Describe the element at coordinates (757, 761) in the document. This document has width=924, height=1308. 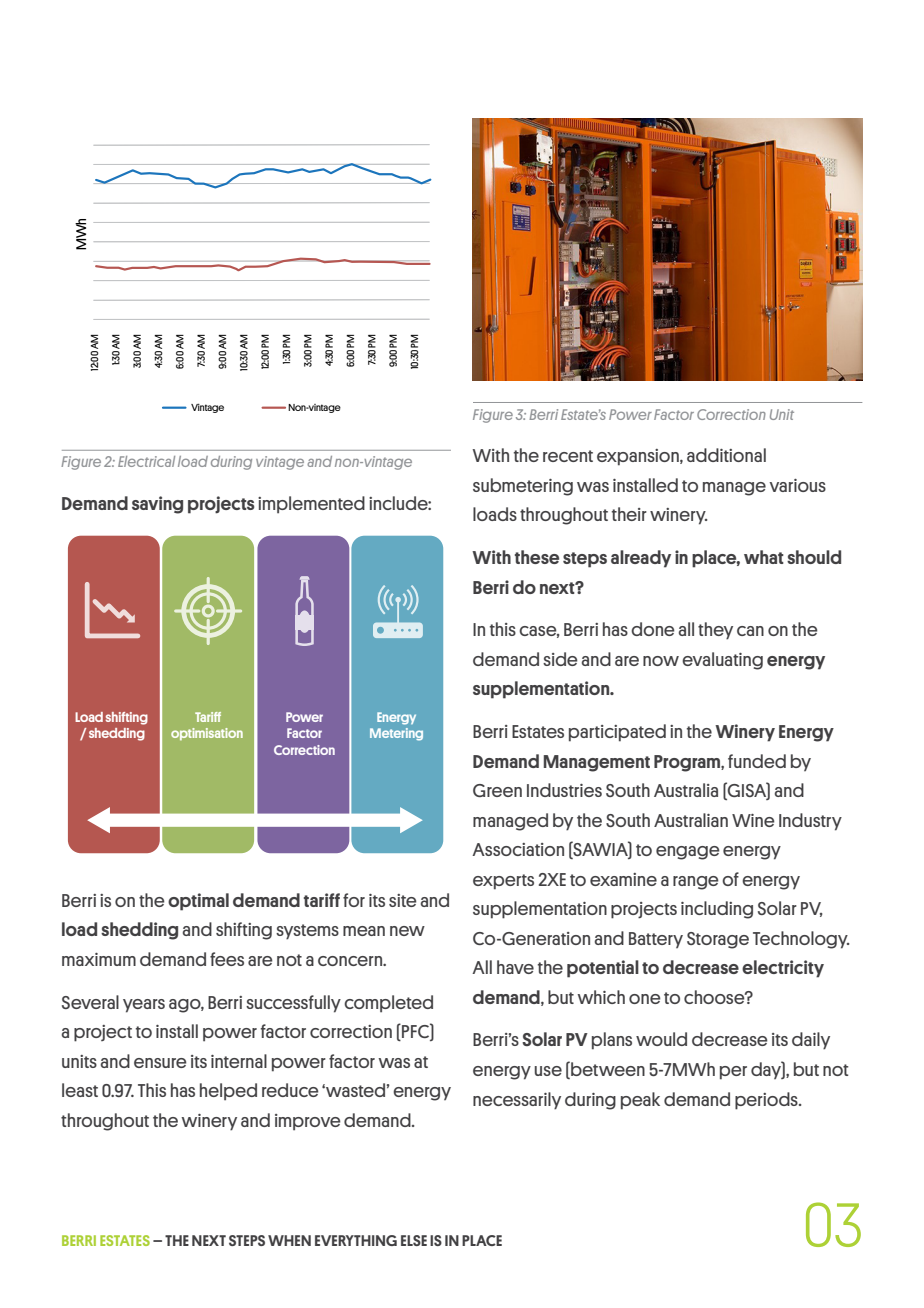
I see `funded` at that location.
